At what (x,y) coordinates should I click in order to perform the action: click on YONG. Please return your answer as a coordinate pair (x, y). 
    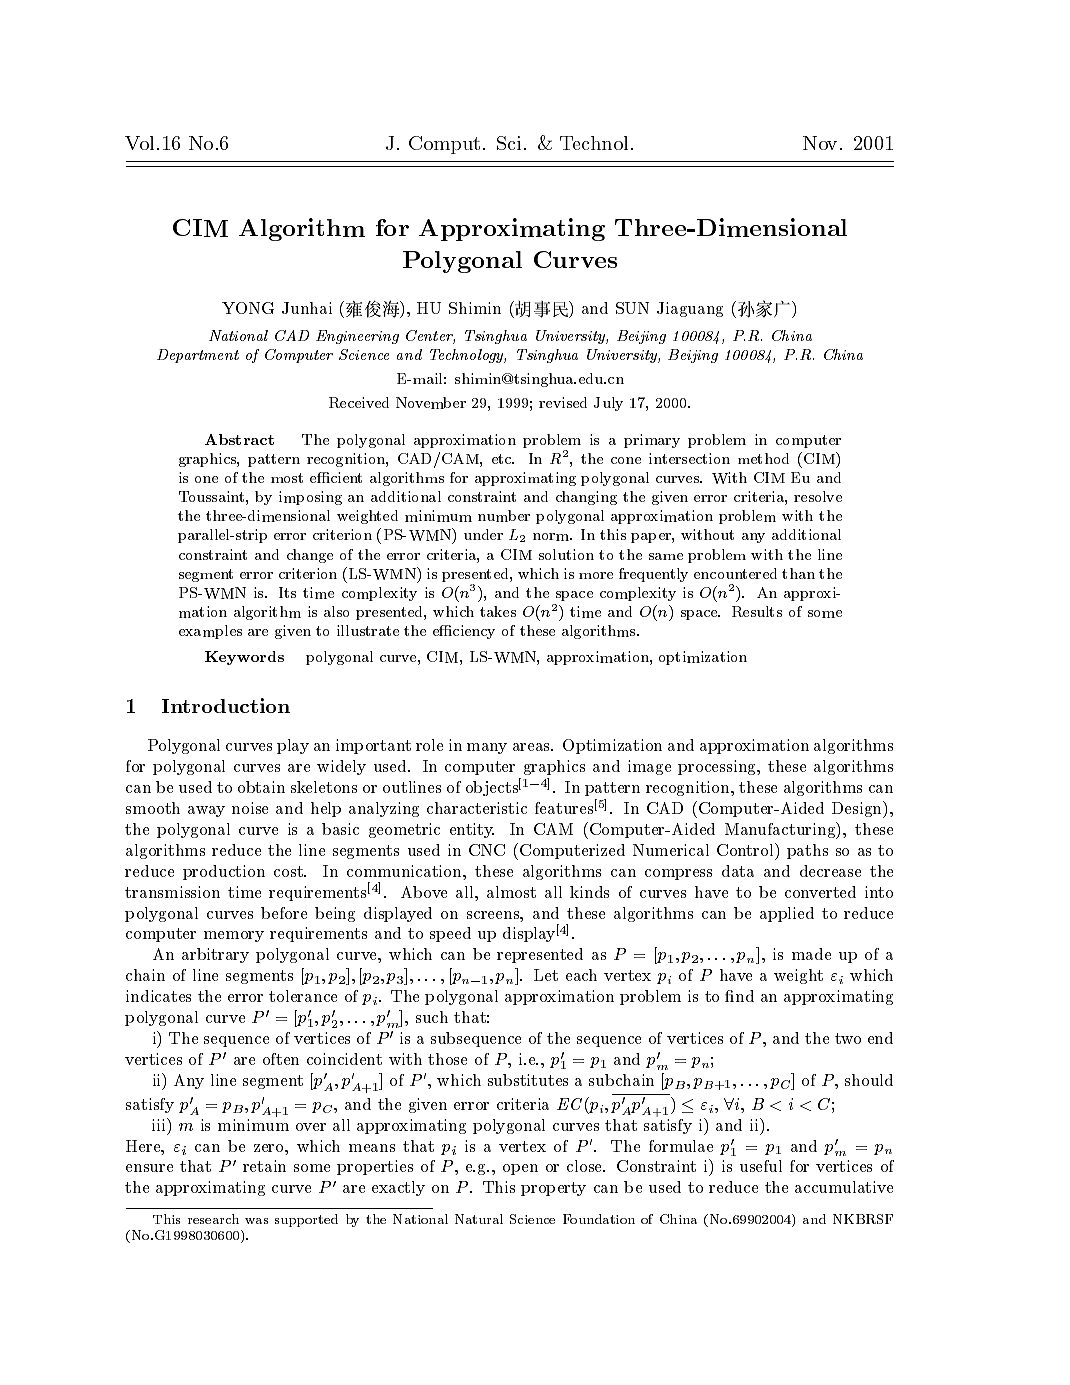
    Looking at the image, I should click on (248, 308).
